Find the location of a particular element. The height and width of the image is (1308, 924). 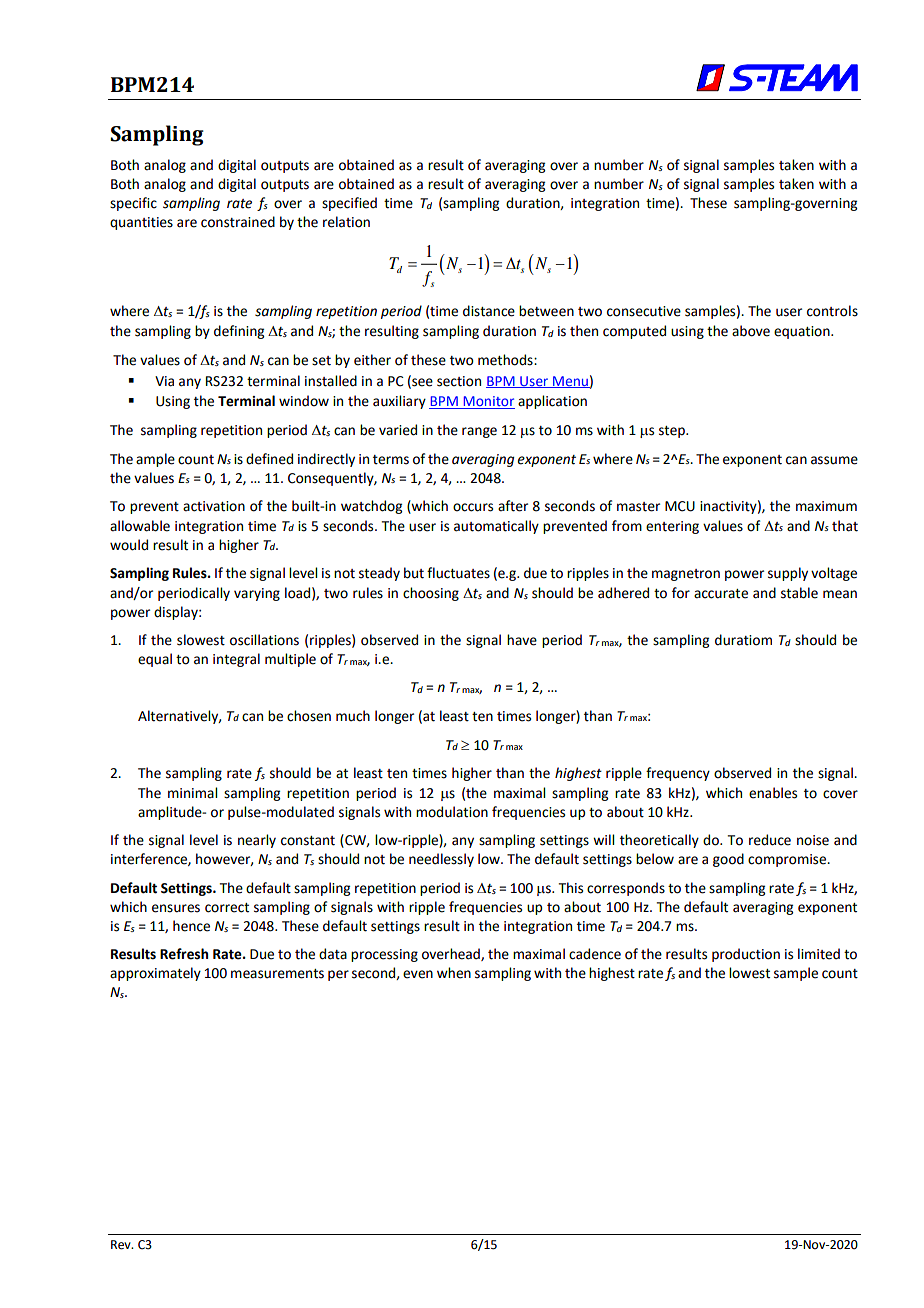

range is located at coordinates (479, 432).
